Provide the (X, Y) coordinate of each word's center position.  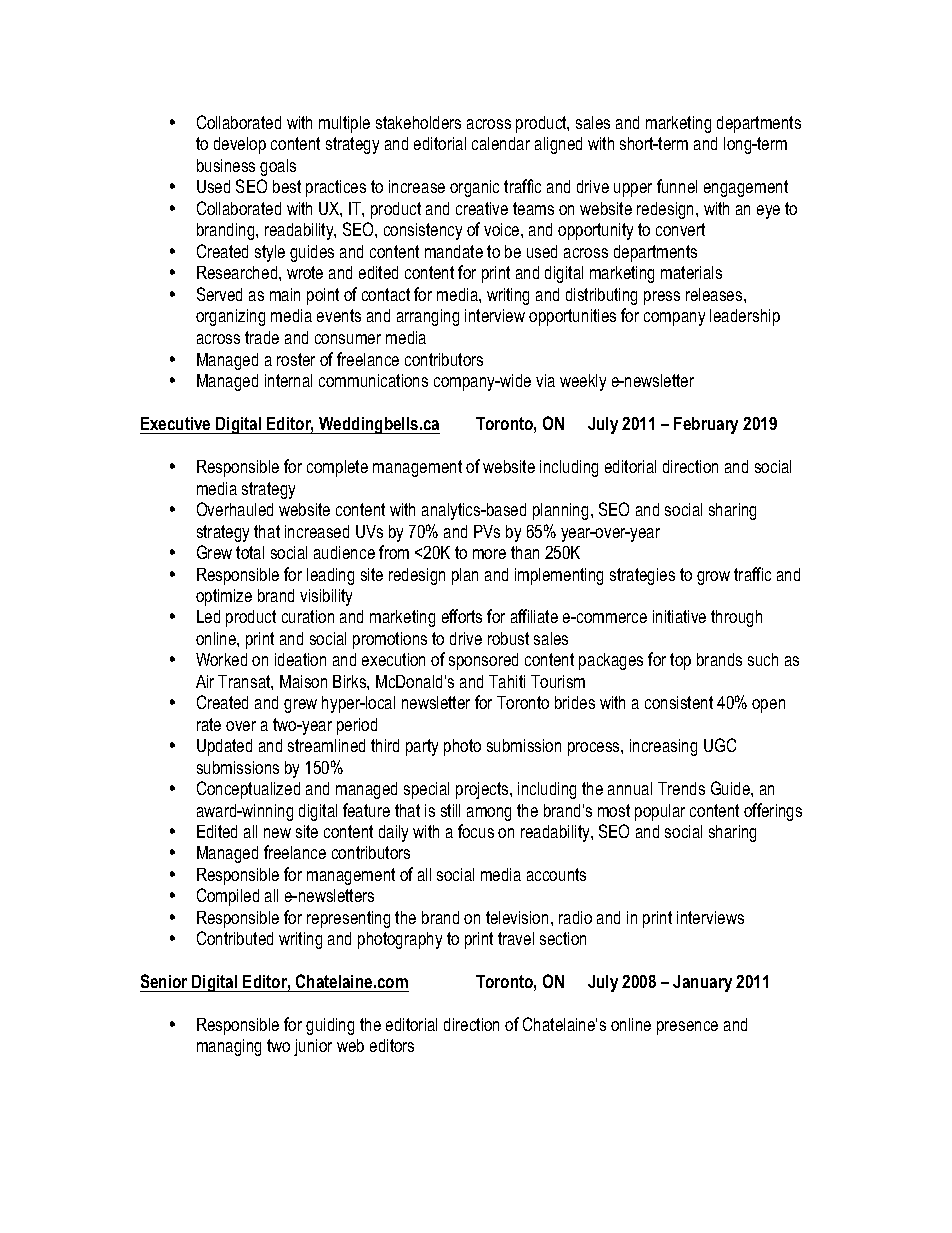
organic (474, 188)
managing (229, 1047)
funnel (677, 186)
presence (687, 1028)
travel (516, 938)
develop (240, 145)
